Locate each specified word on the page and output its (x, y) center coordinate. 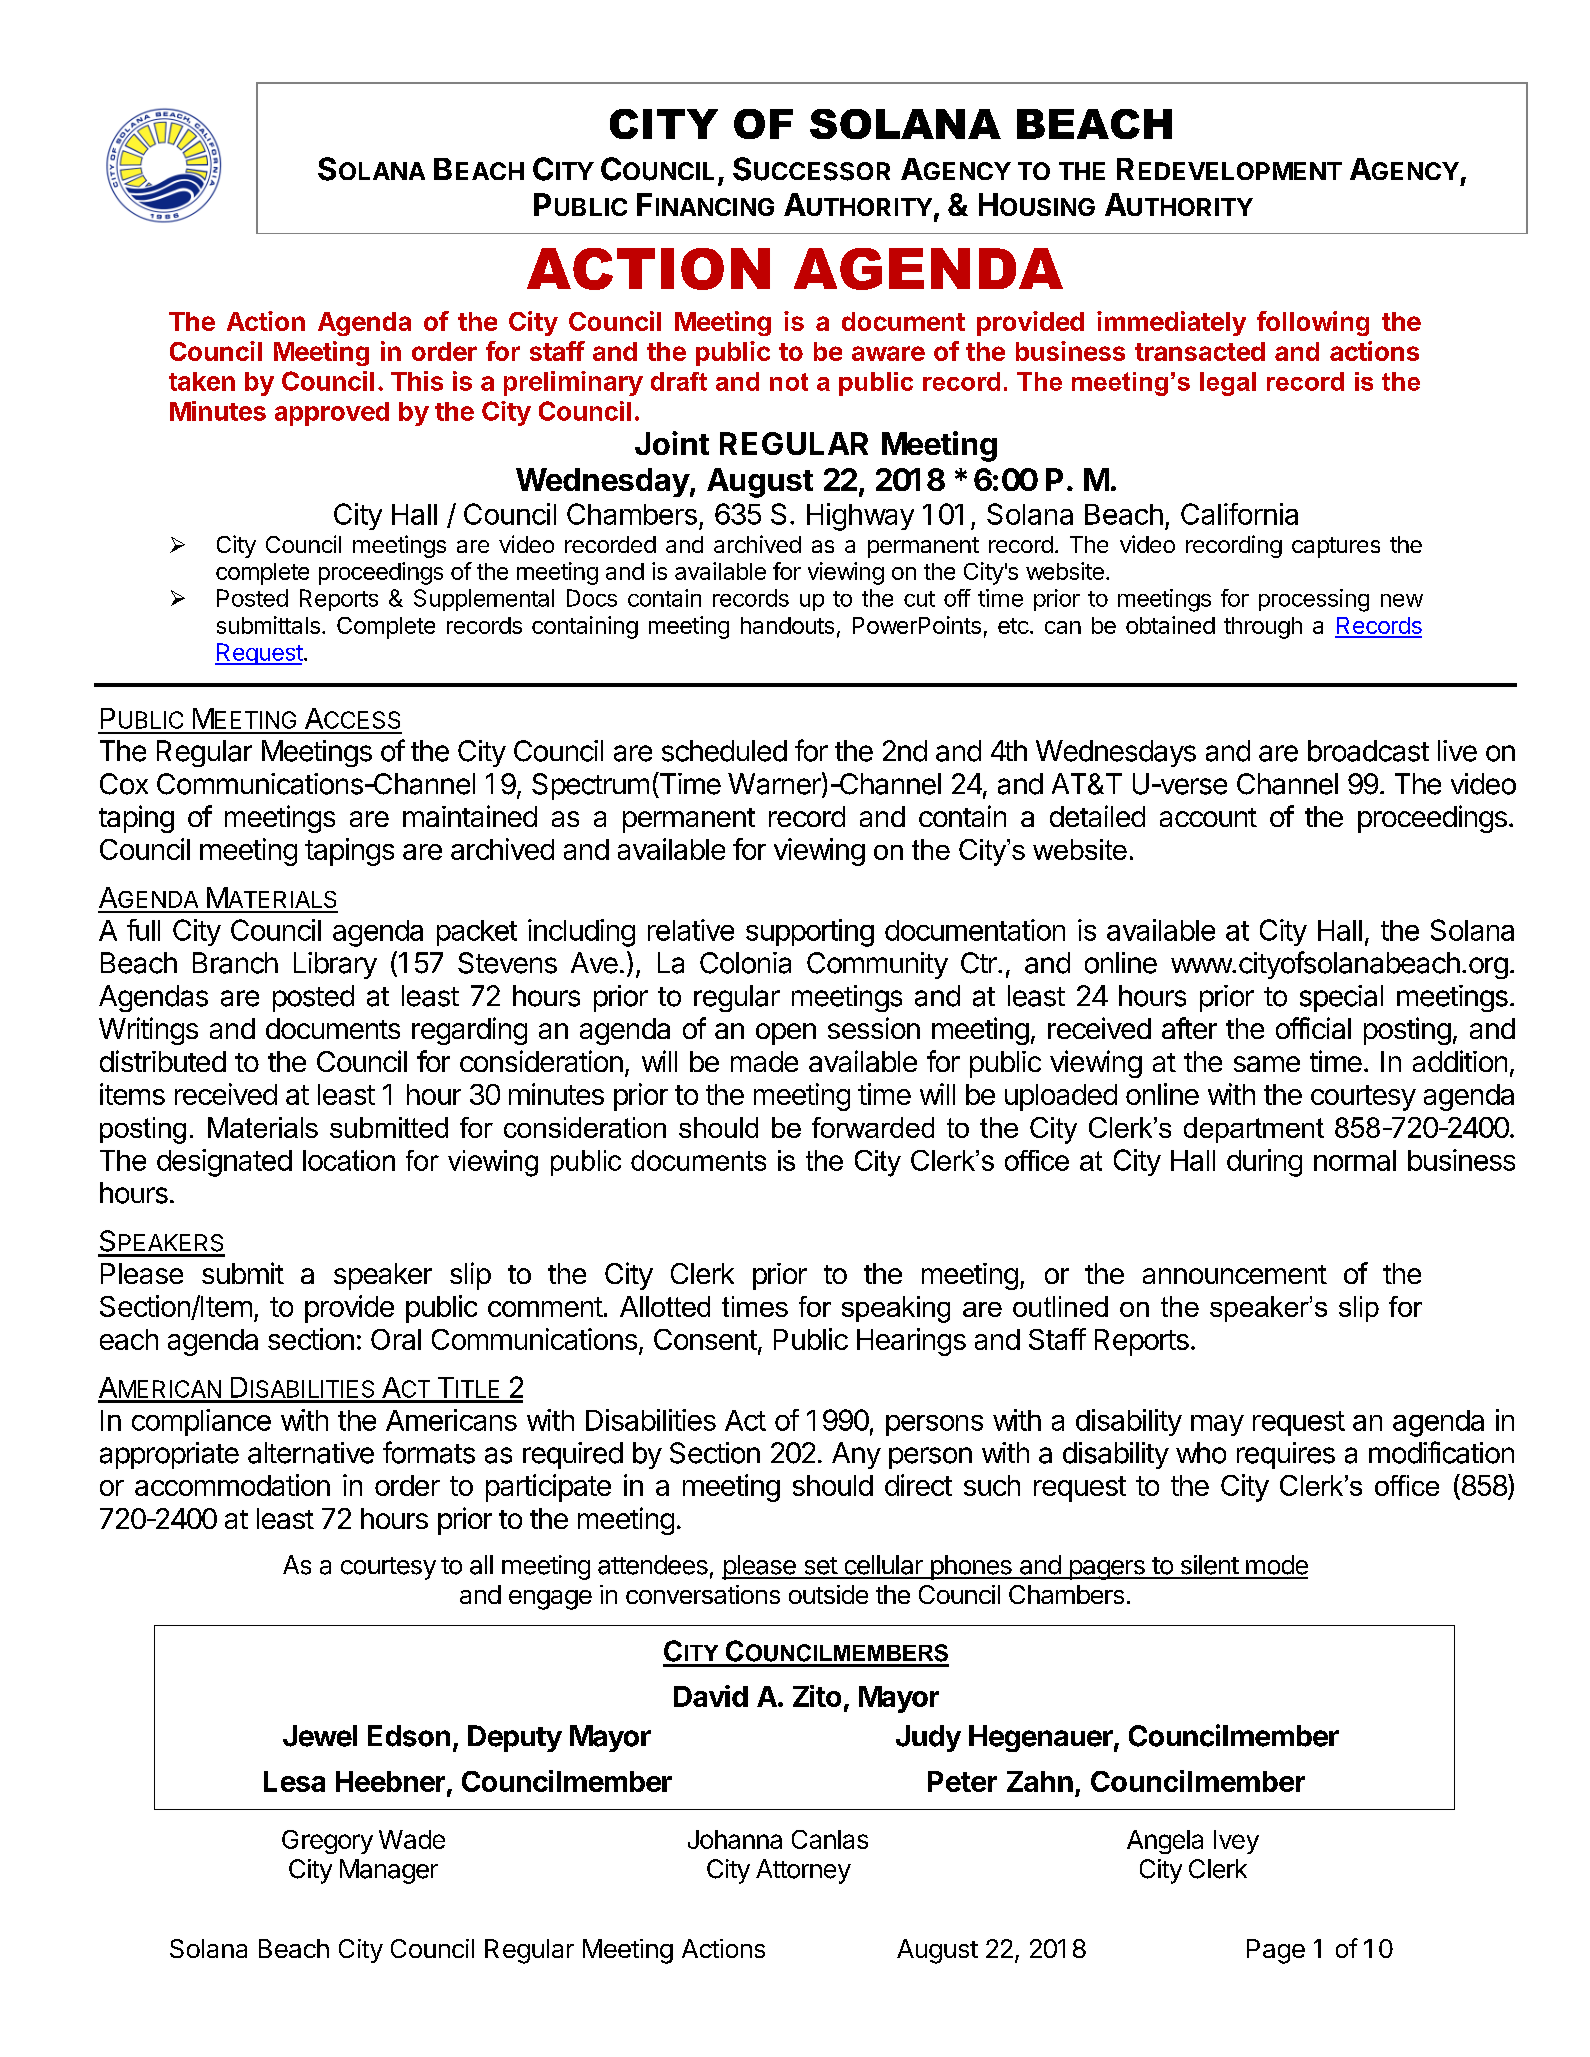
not (789, 382)
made (764, 1061)
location (349, 1160)
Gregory (327, 1842)
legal (1228, 384)
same (1267, 1064)
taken (202, 381)
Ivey (1236, 1842)
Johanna (735, 1839)
